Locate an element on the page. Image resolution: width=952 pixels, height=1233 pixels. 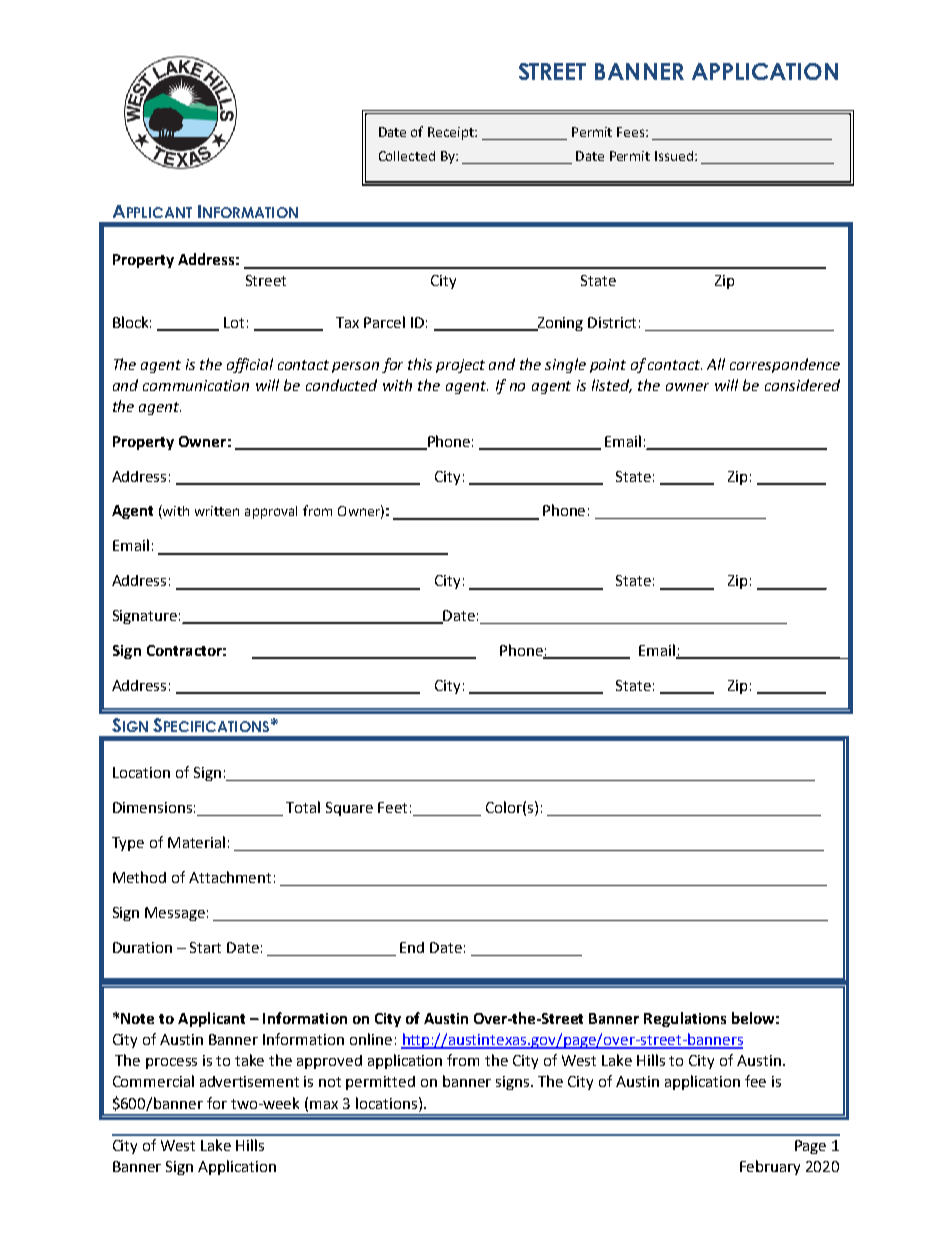
written is located at coordinates (217, 511).
